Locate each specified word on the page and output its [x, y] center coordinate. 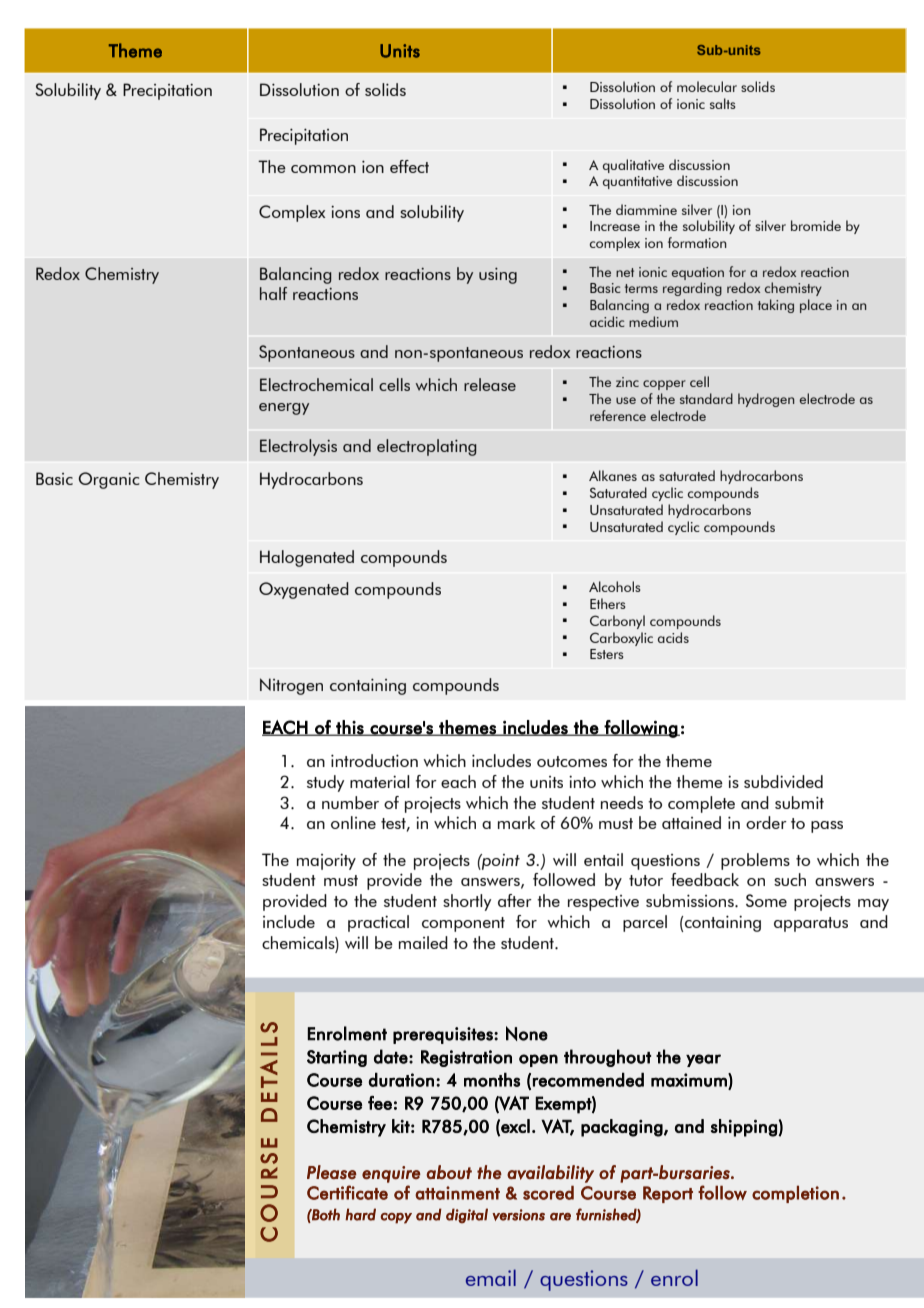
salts [723, 103]
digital [467, 1215]
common [323, 169]
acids [673, 637]
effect [409, 166]
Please [331, 1172]
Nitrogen [291, 686]
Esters [607, 654]
